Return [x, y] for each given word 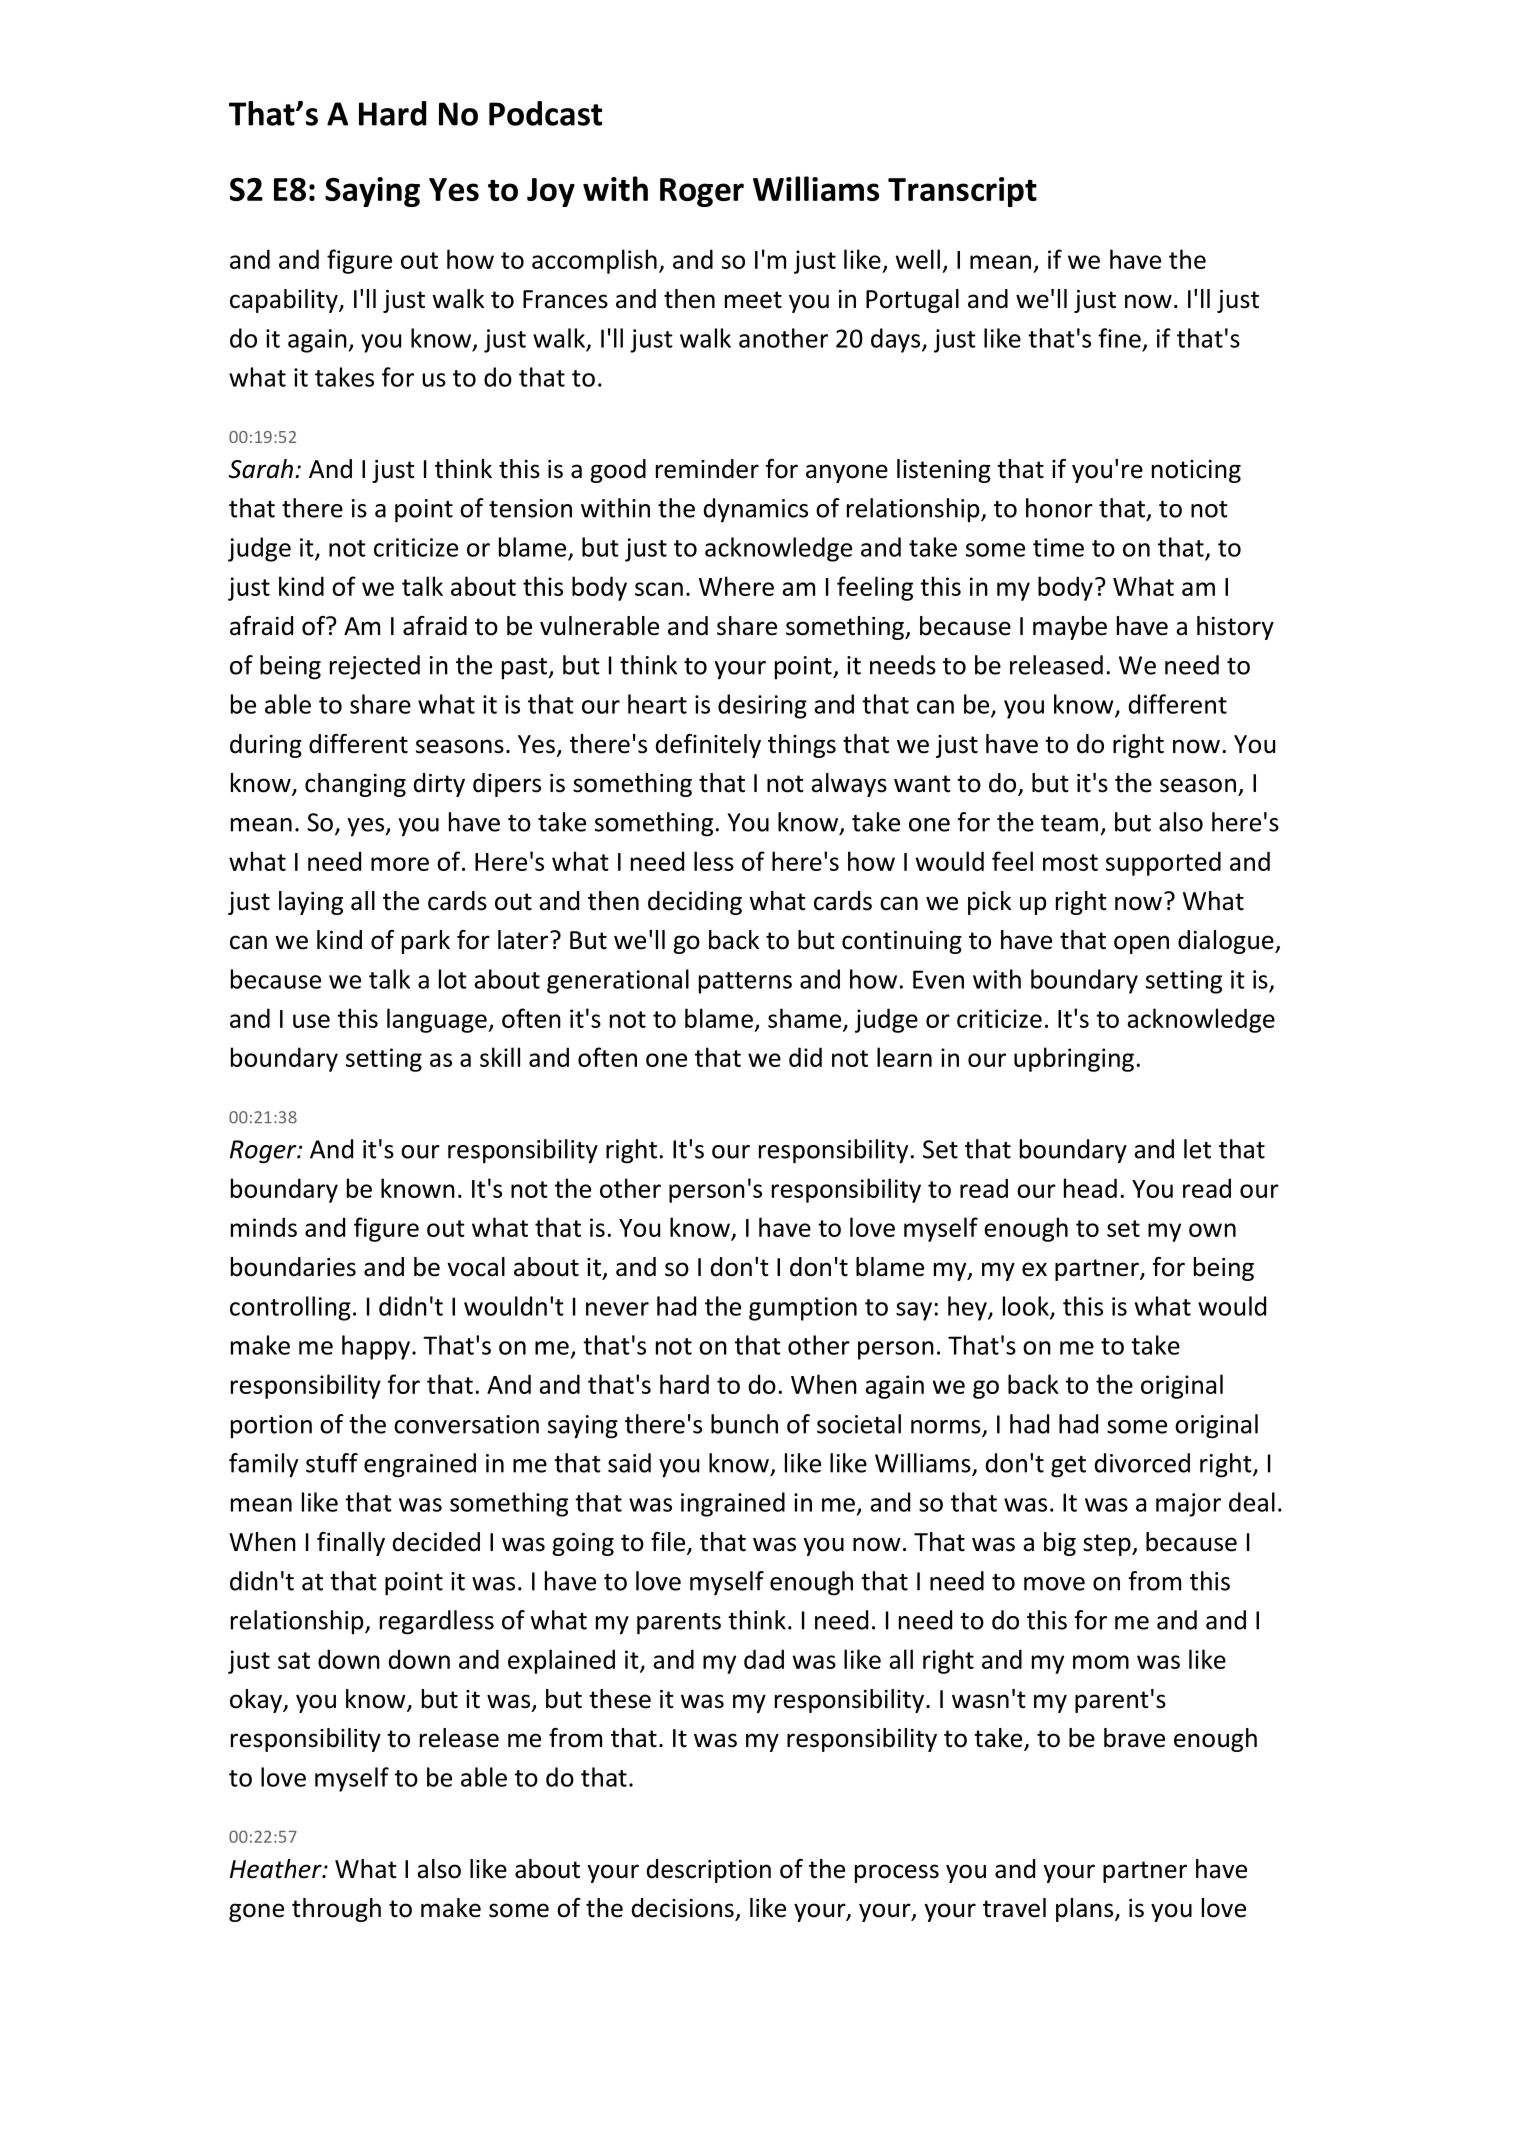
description [709, 1871]
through [336, 1910]
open [1141, 944]
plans [1084, 1910]
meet [753, 300]
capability [285, 301]
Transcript [962, 192]
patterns [745, 983]
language [438, 1020]
